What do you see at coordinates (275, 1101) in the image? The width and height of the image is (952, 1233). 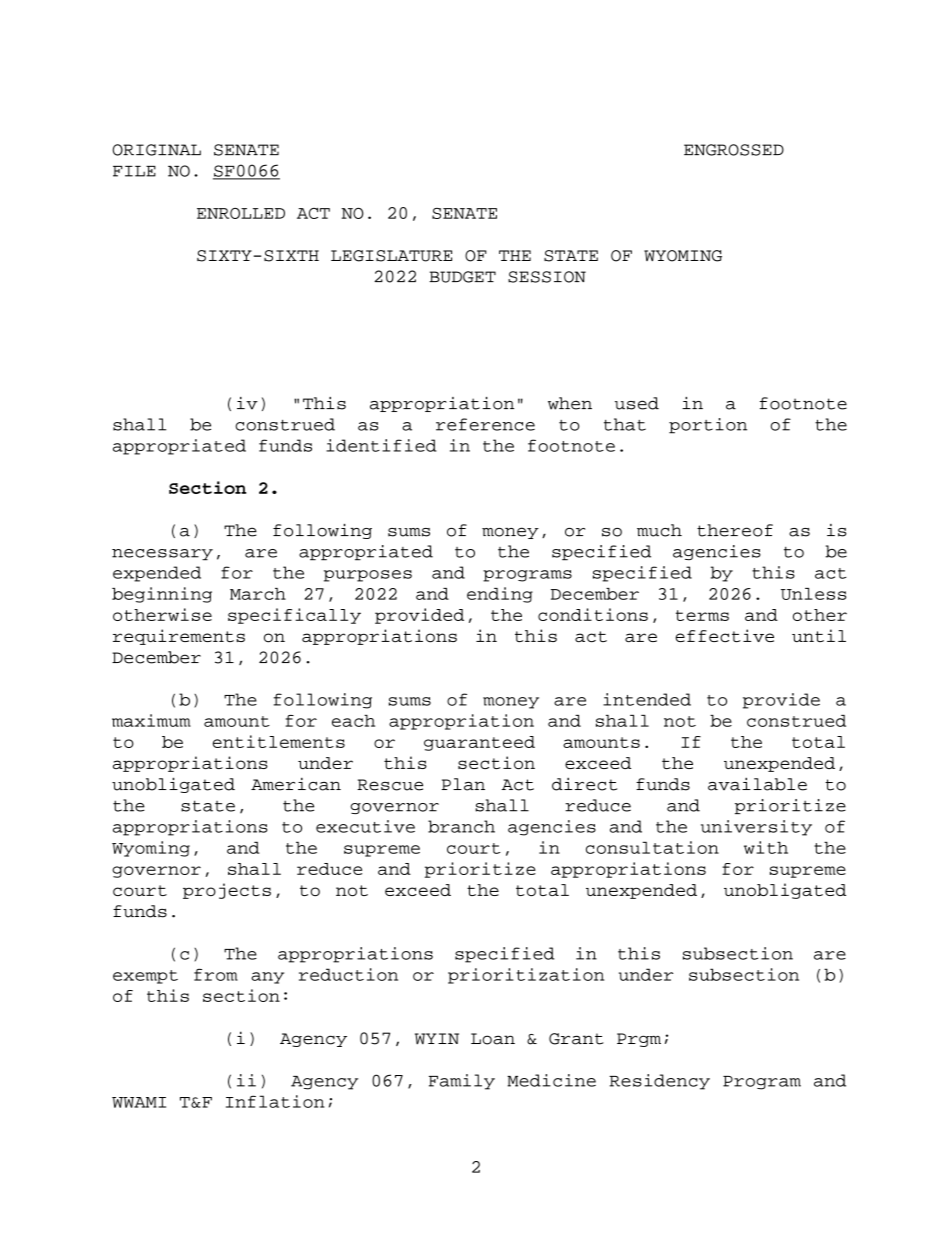 I see `Inflation` at bounding box center [275, 1101].
